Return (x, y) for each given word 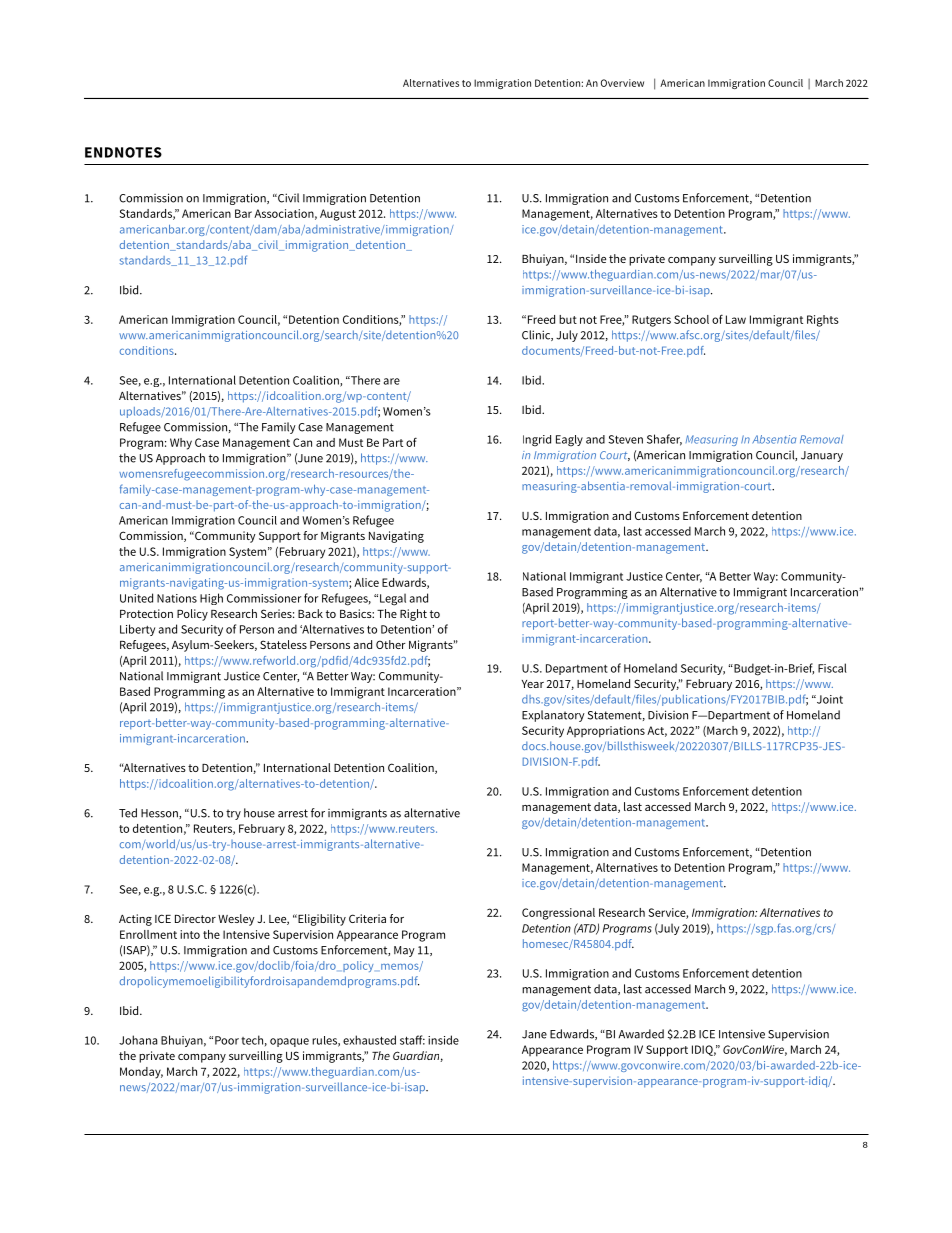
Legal (393, 599)
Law (736, 319)
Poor (227, 1040)
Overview (622, 83)
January (822, 456)
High (211, 599)
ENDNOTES (123, 152)
